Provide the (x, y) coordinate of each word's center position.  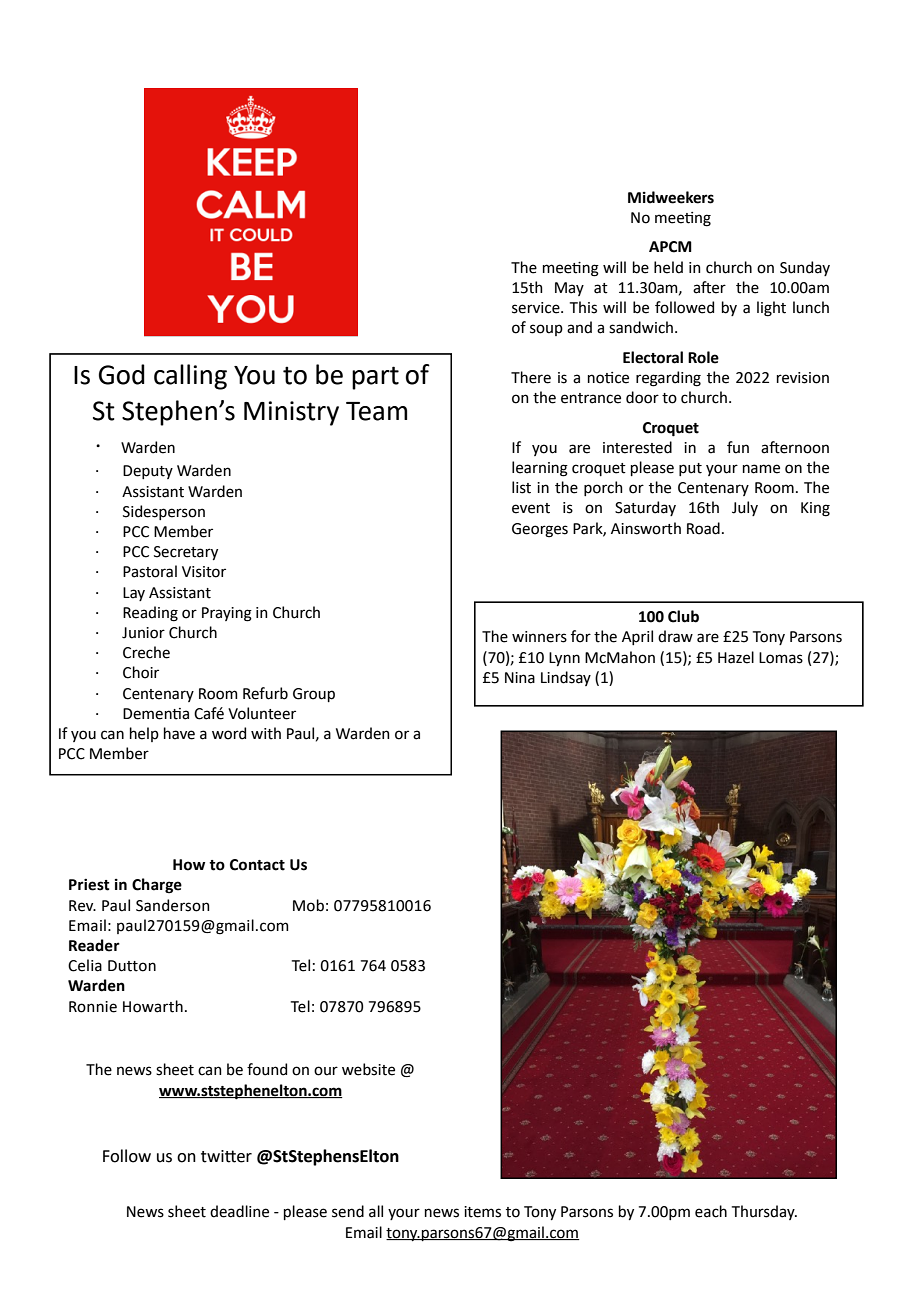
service (537, 308)
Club (683, 616)
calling (190, 377)
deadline (239, 1211)
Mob (308, 905)
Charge (157, 886)
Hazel (736, 657)
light (771, 309)
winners (539, 637)
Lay (134, 594)
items (482, 1212)
